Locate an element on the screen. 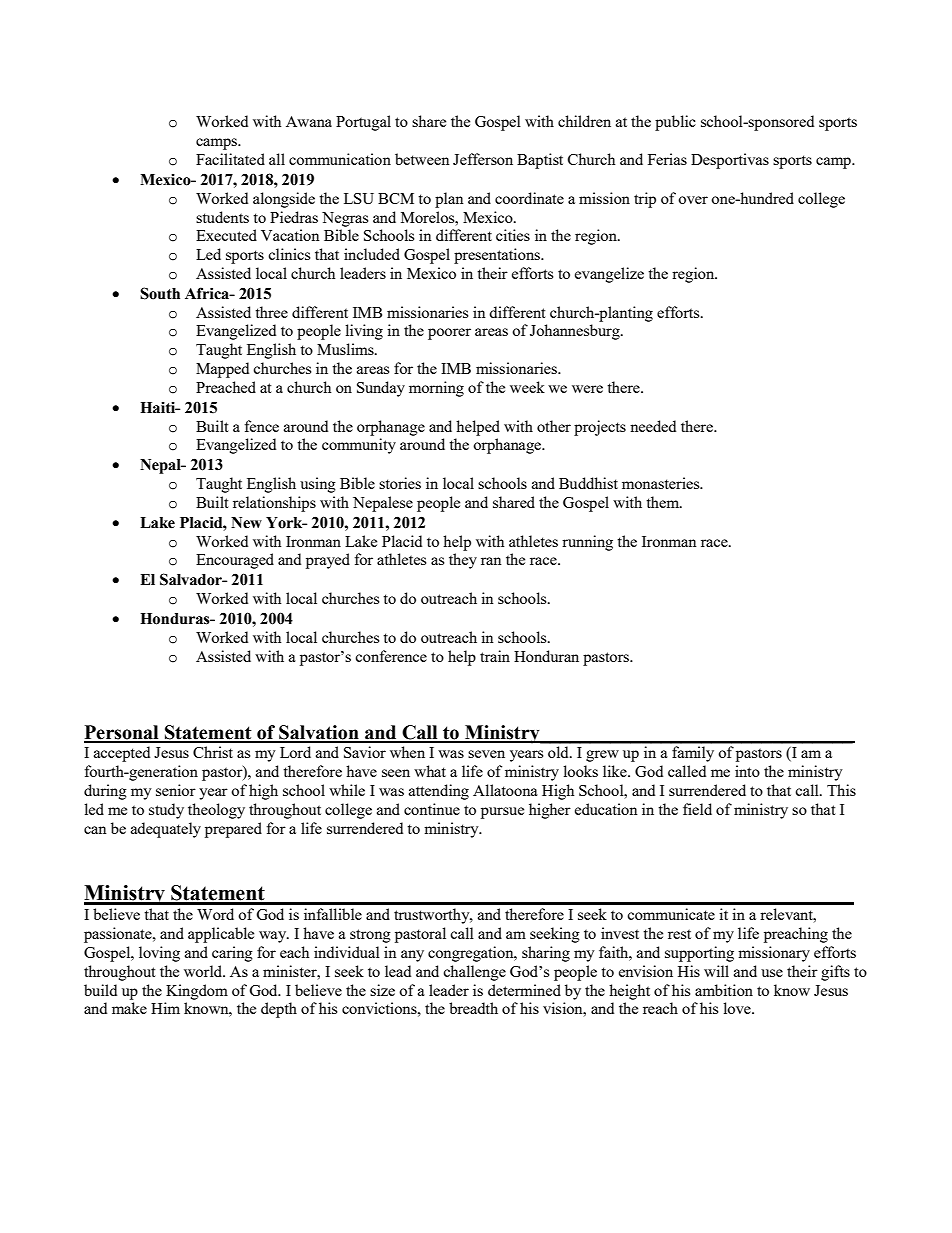  Encouraged is located at coordinates (235, 561).
